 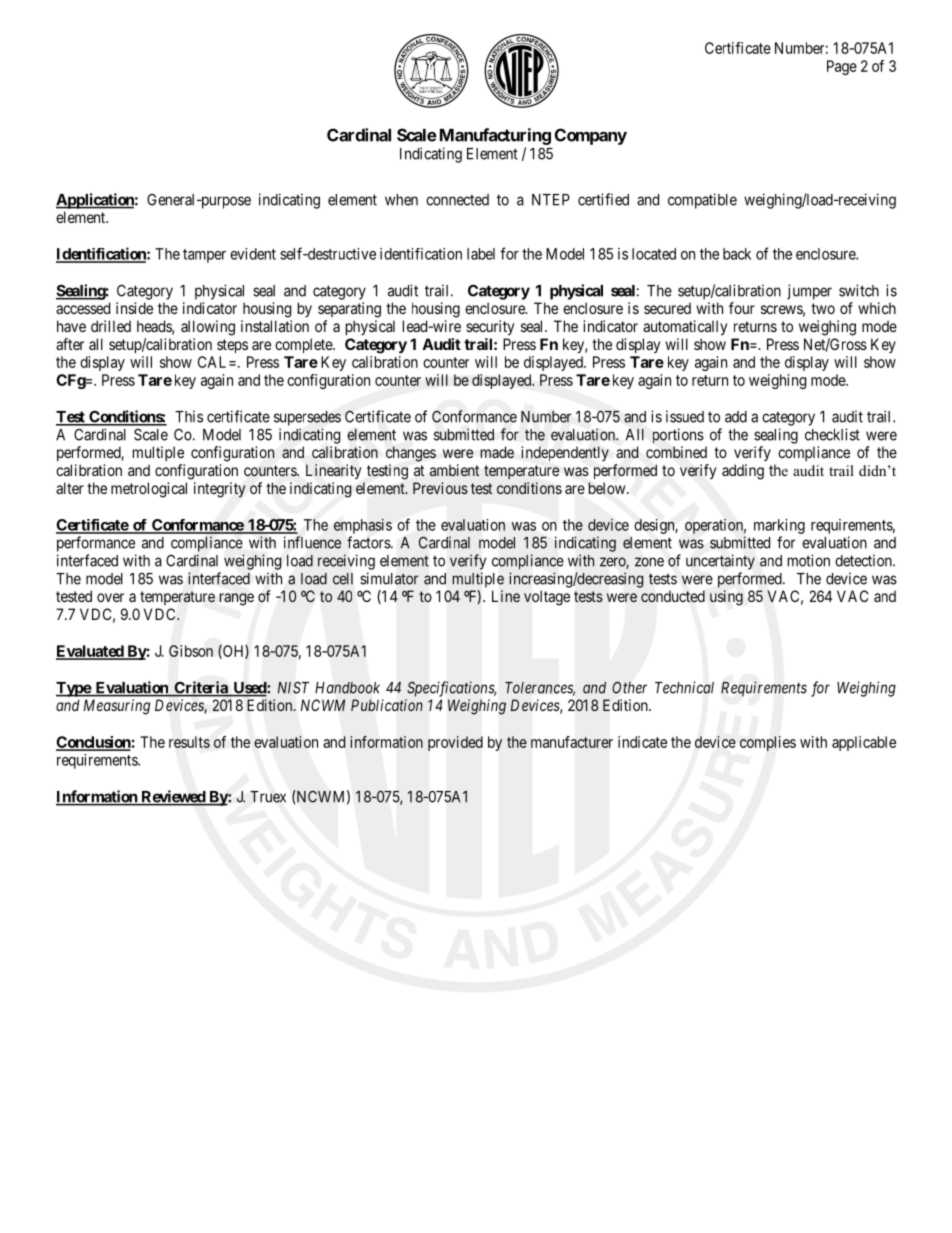 What do you see at coordinates (173, 797) in the document?
I see `Reviewed` at bounding box center [173, 797].
